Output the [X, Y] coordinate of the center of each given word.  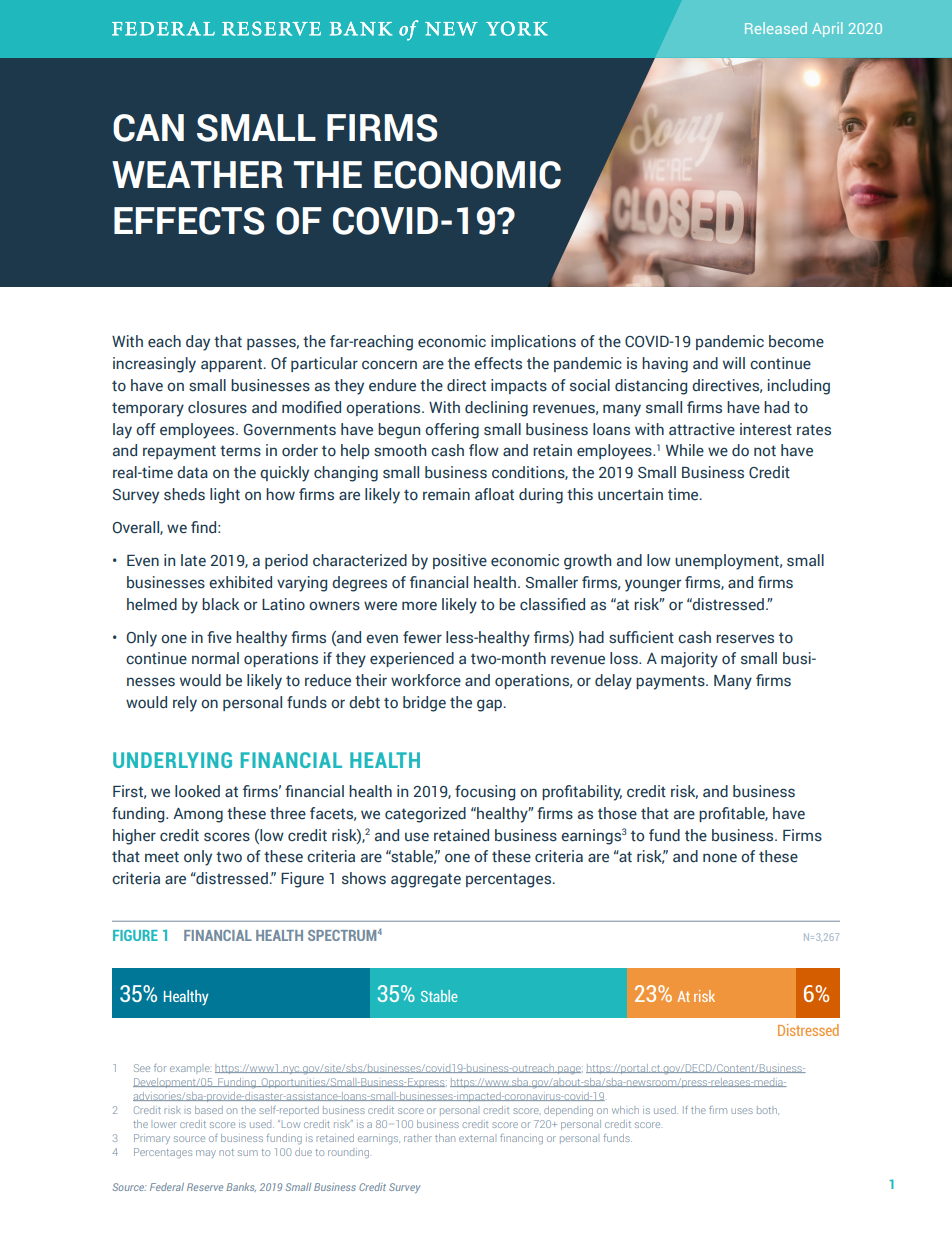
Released [776, 28]
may [206, 1154]
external [476, 1138]
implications [533, 342]
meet [162, 857]
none [720, 858]
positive [460, 561]
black [220, 604]
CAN [148, 128]
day [198, 343]
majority [689, 660]
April [827, 29]
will [734, 363]
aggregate [426, 880]
